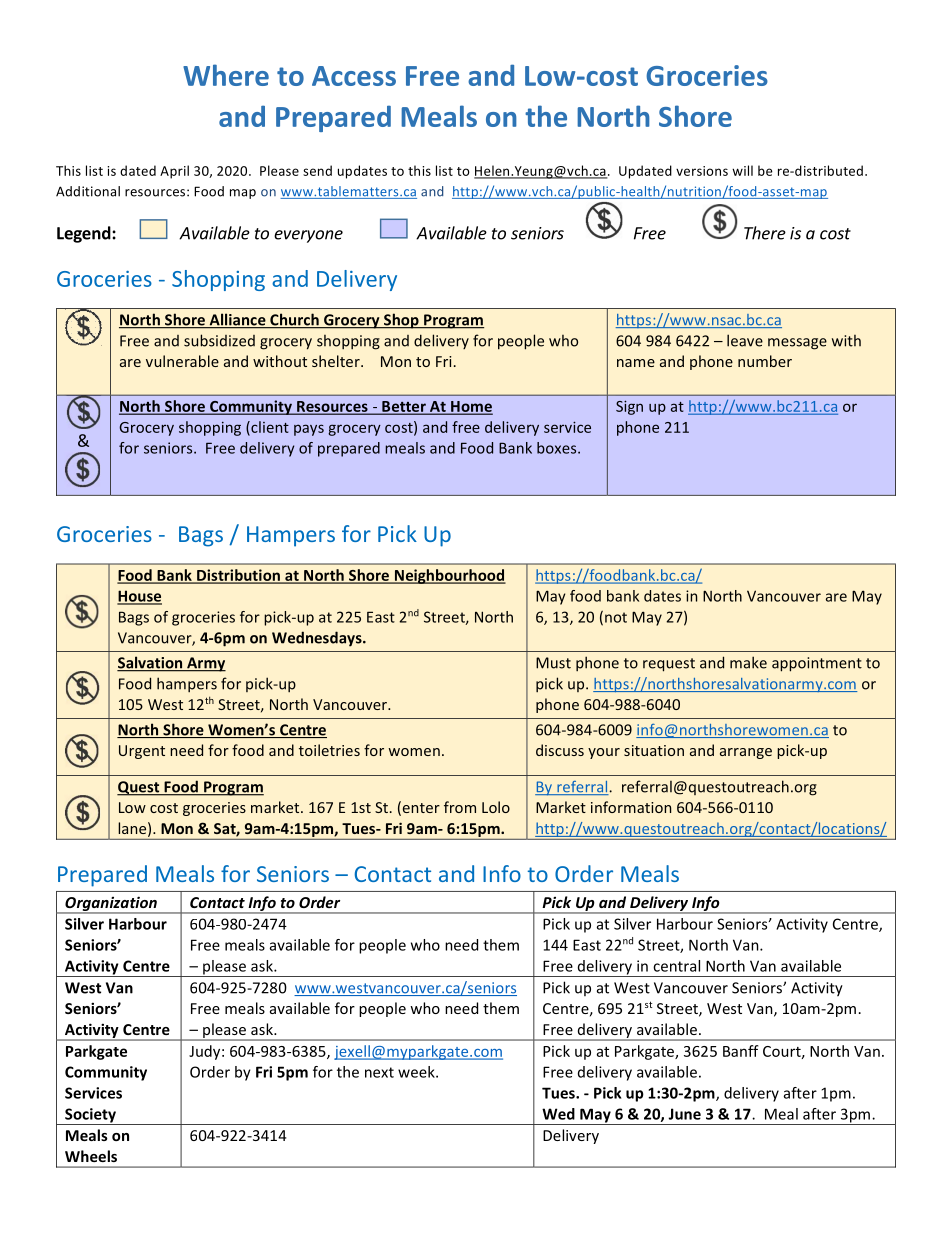 The image size is (952, 1233). I want to click on vulnerable, so click(182, 361).
